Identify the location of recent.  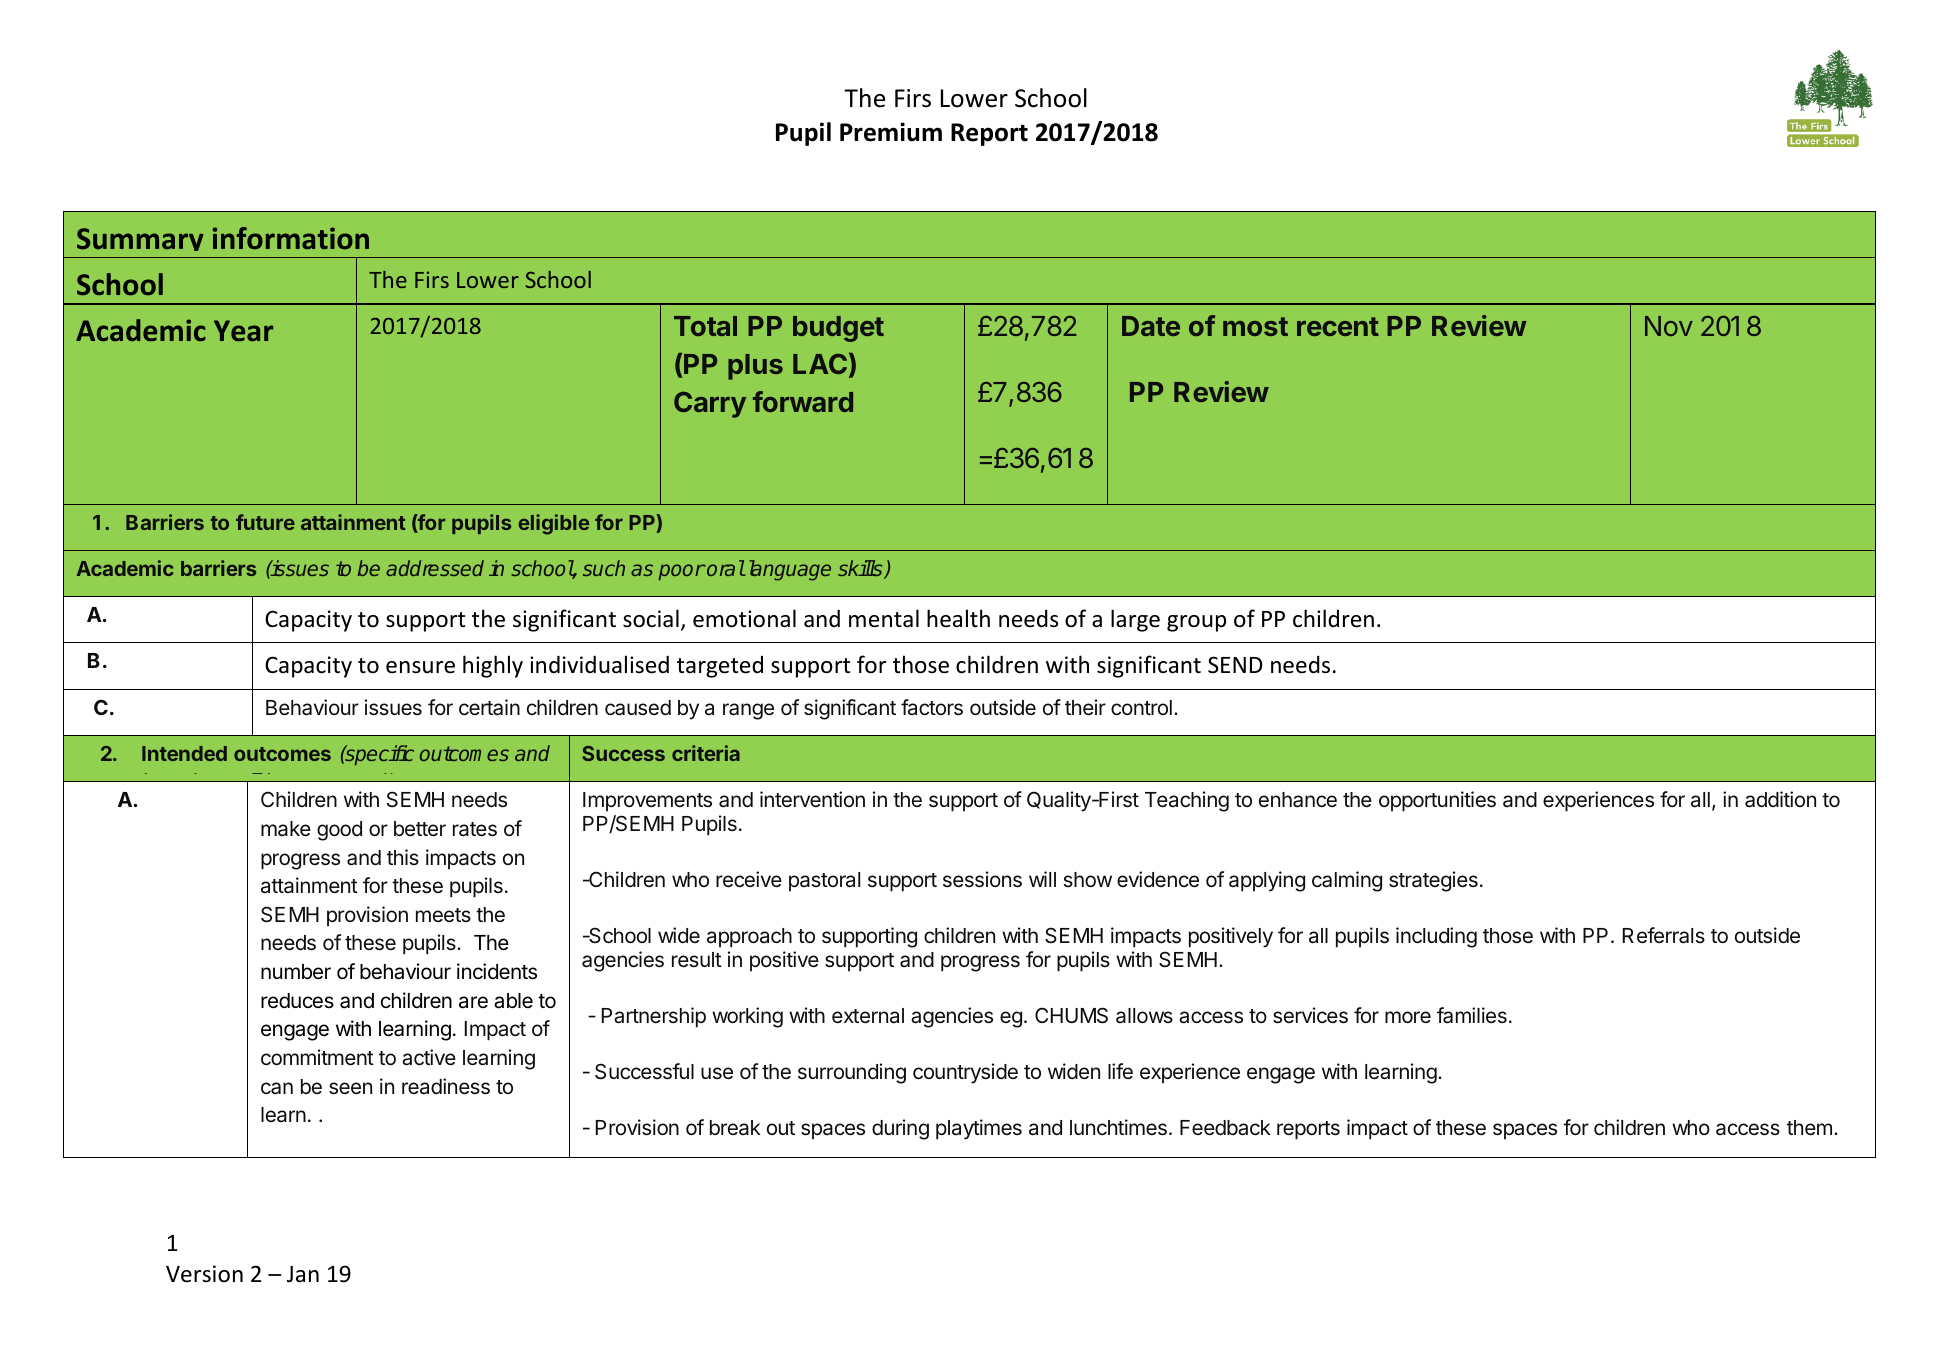
(1338, 326).
